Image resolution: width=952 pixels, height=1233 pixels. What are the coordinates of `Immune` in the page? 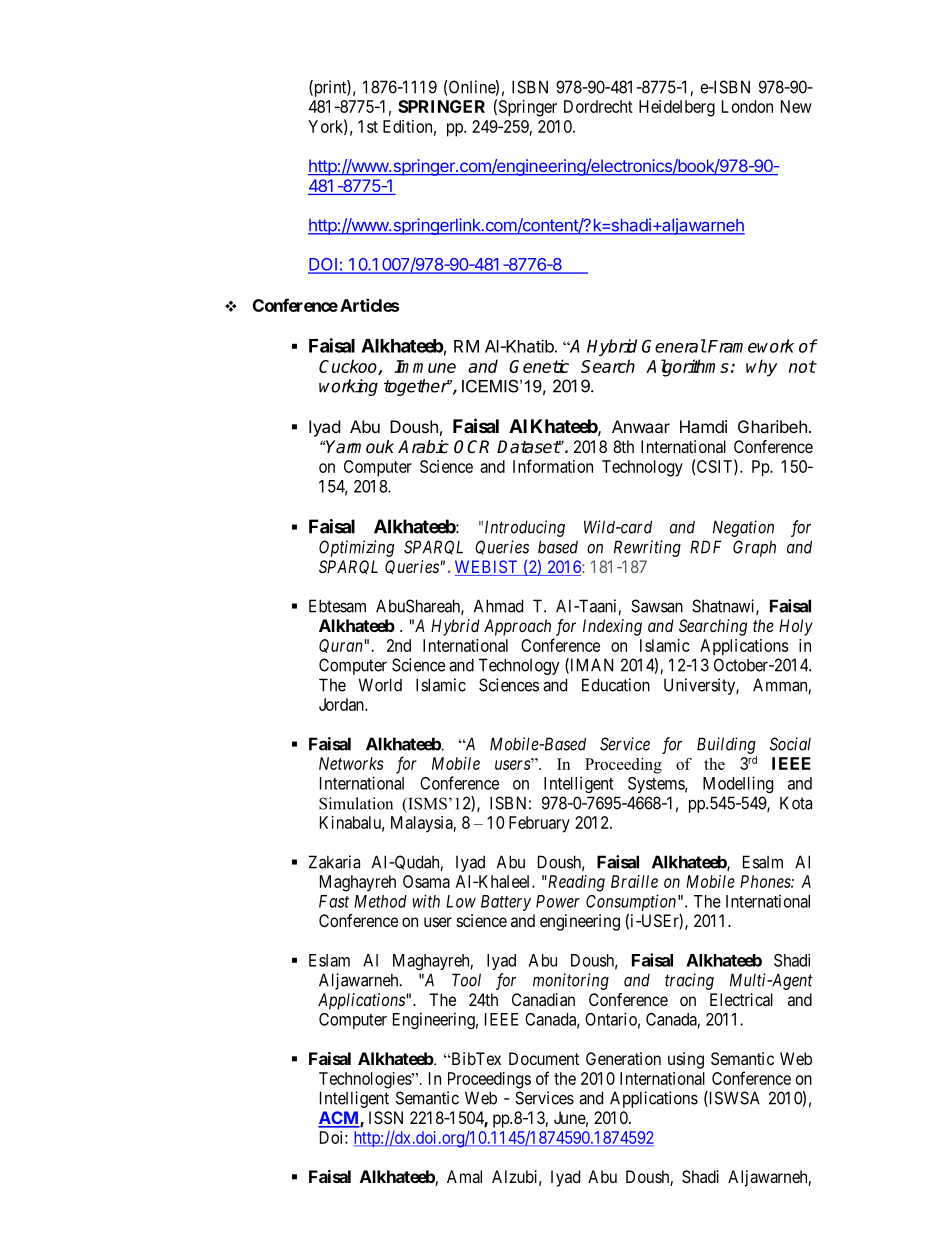 It's located at (425, 366).
